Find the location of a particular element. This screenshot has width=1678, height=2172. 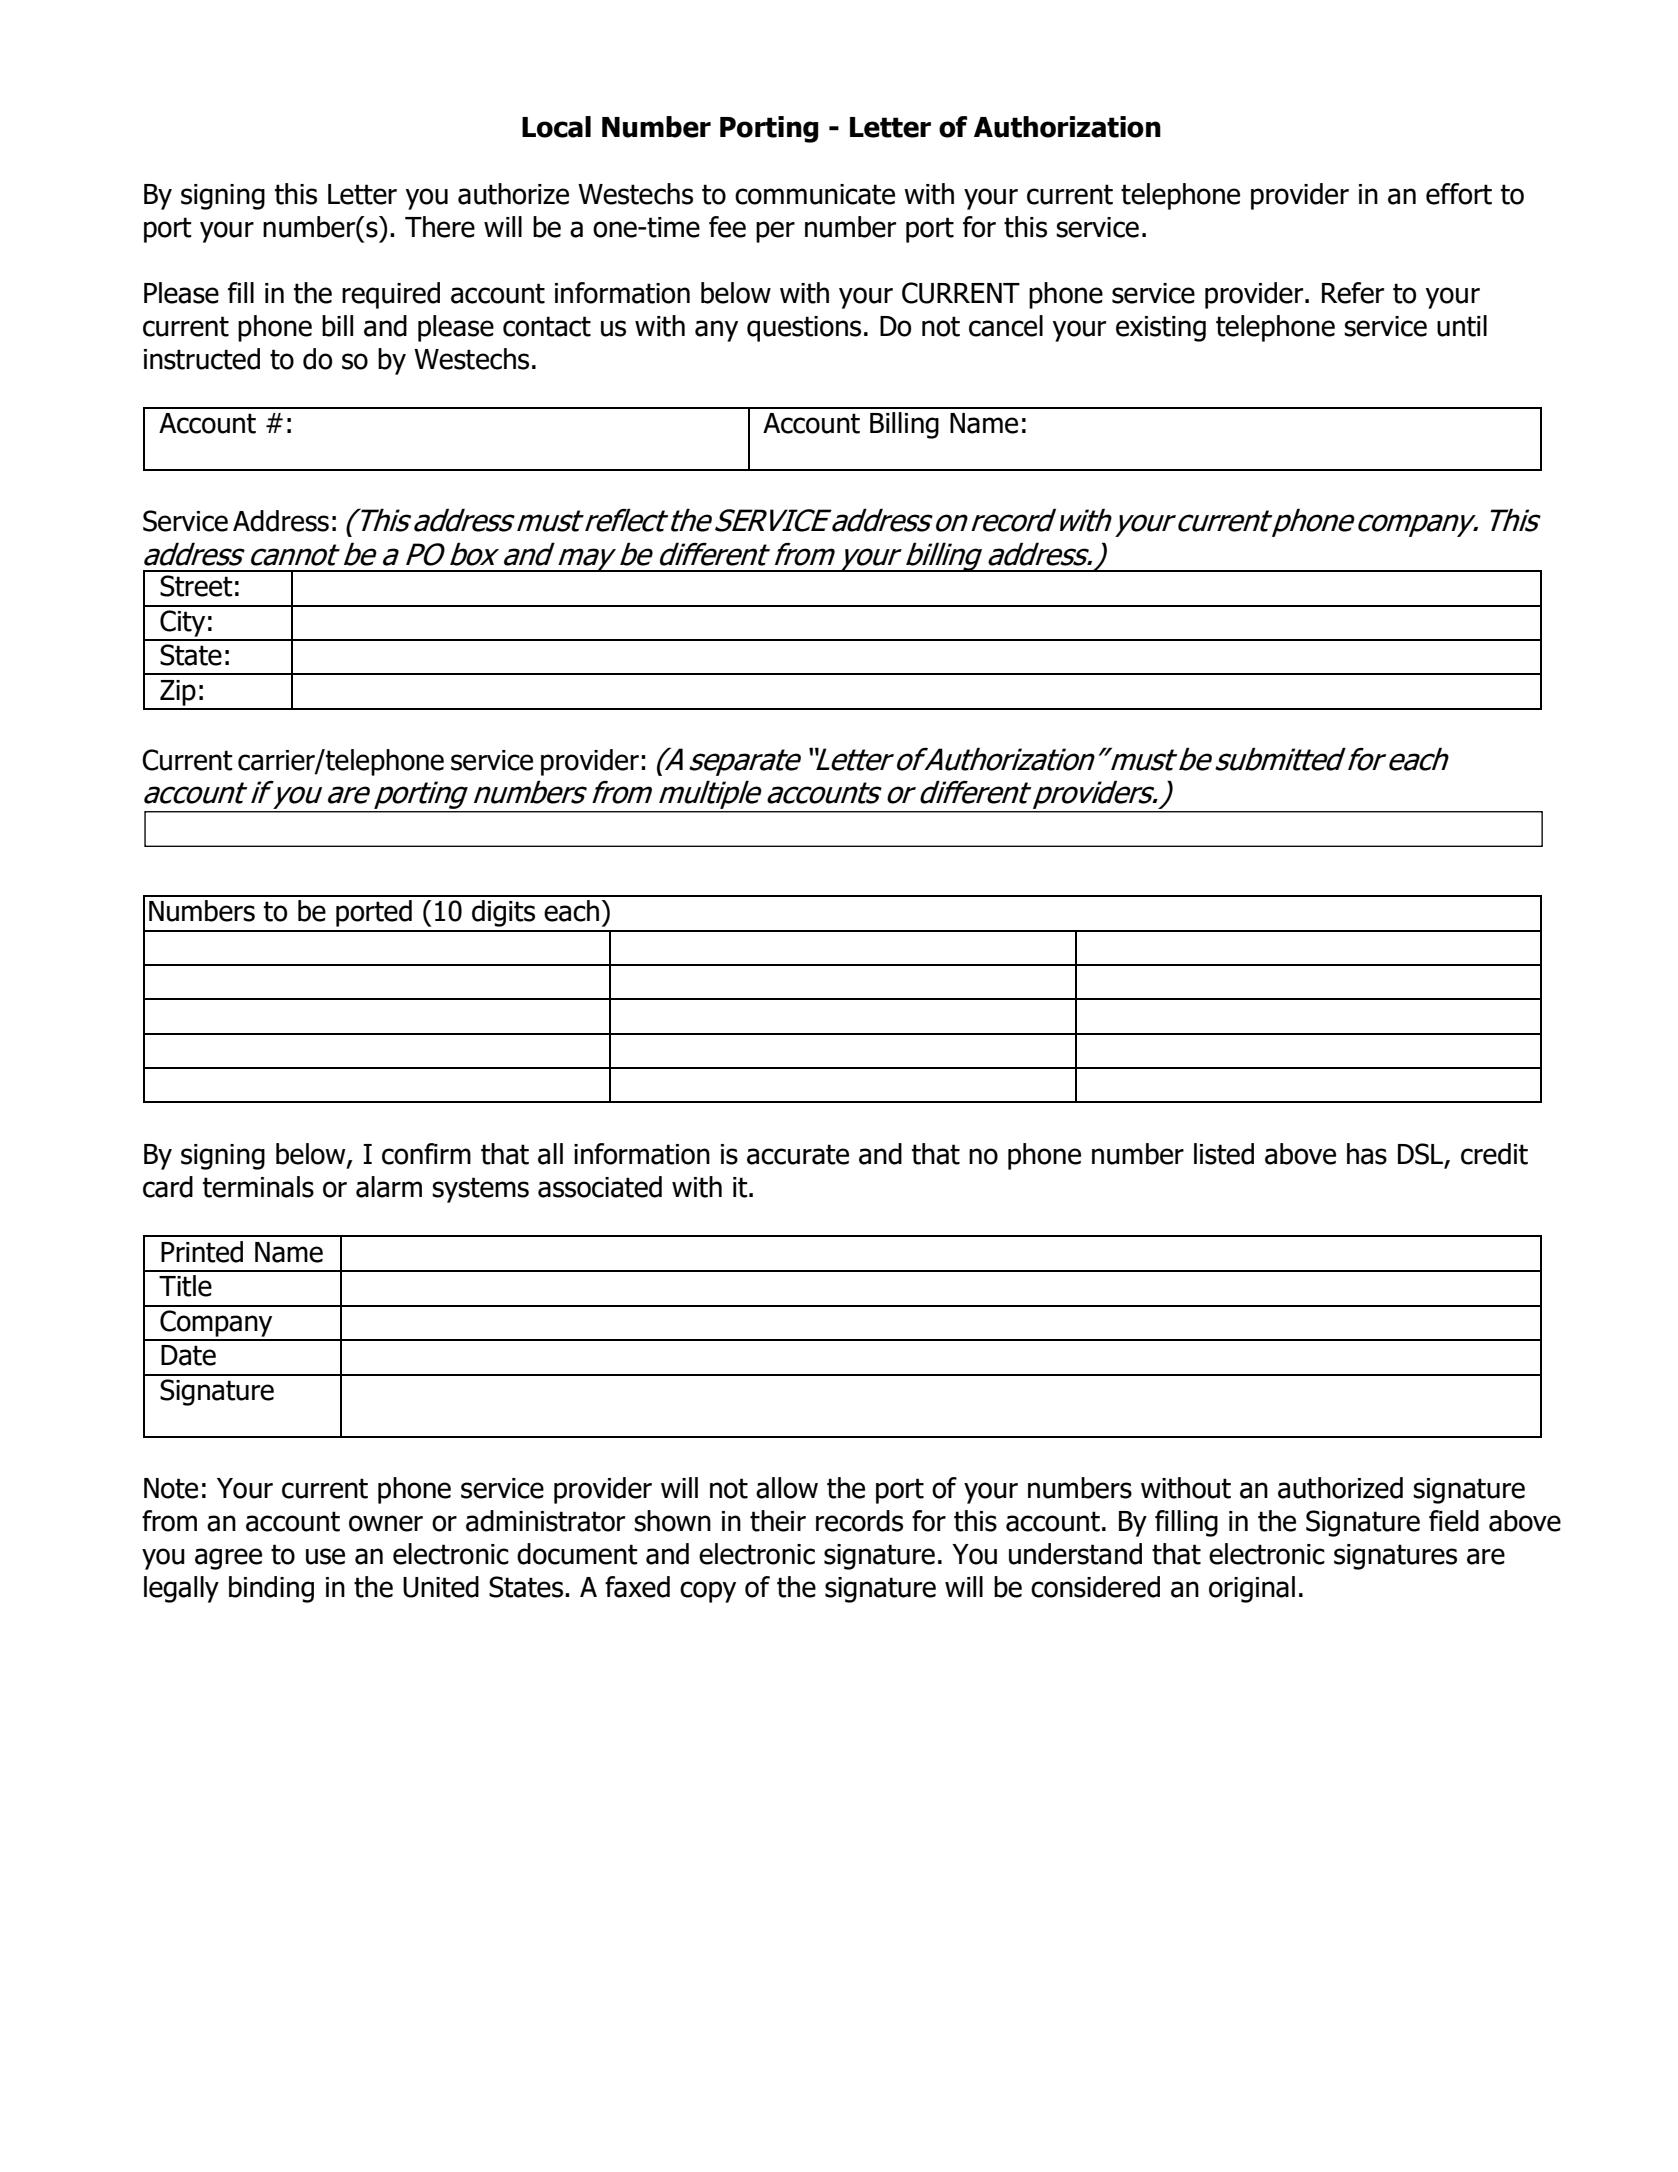

questions is located at coordinates (804, 329).
